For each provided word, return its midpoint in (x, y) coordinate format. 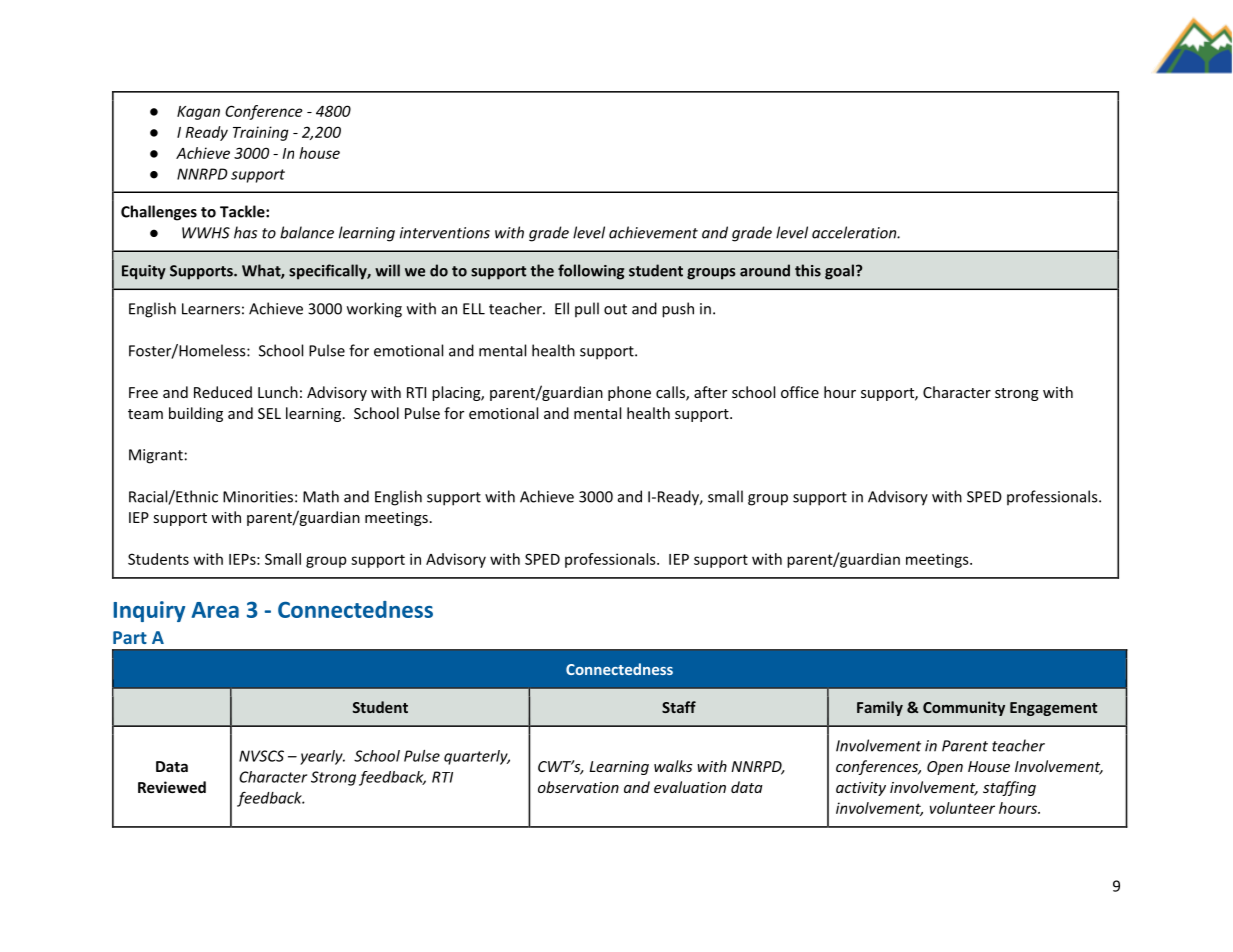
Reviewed (172, 787)
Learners (211, 309)
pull (587, 309)
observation (578, 787)
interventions (445, 233)
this (808, 270)
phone (629, 393)
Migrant (156, 456)
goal (839, 272)
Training (261, 133)
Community (964, 708)
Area (215, 610)
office (800, 392)
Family (880, 708)
